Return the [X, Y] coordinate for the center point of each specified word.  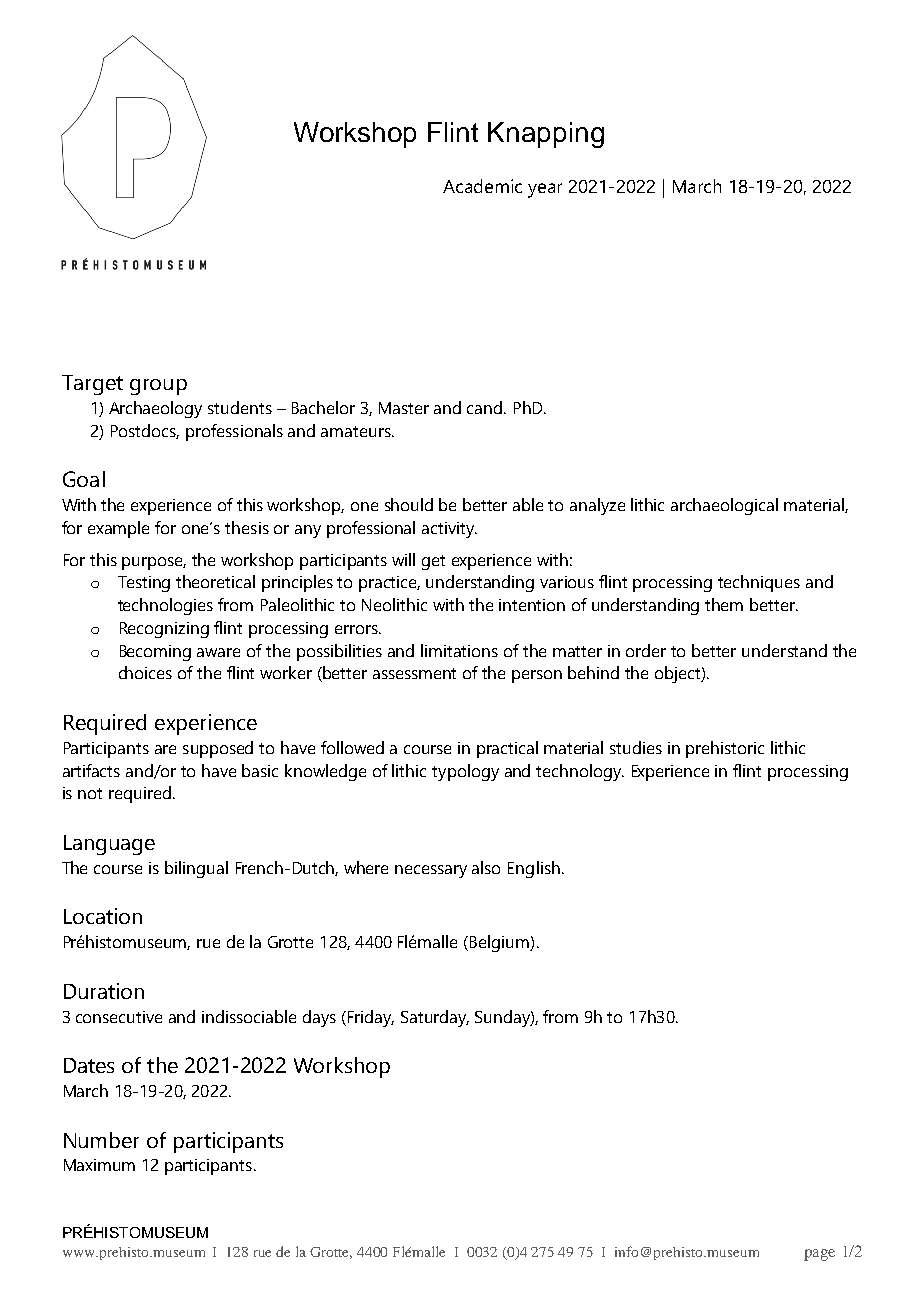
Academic [482, 186]
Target [92, 385]
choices [145, 672]
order [646, 650]
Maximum [99, 1165]
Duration [104, 991]
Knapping [546, 135]
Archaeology [155, 409]
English [534, 869]
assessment [414, 673]
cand [486, 407]
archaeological [724, 506]
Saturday [435, 1018]
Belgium [500, 943]
